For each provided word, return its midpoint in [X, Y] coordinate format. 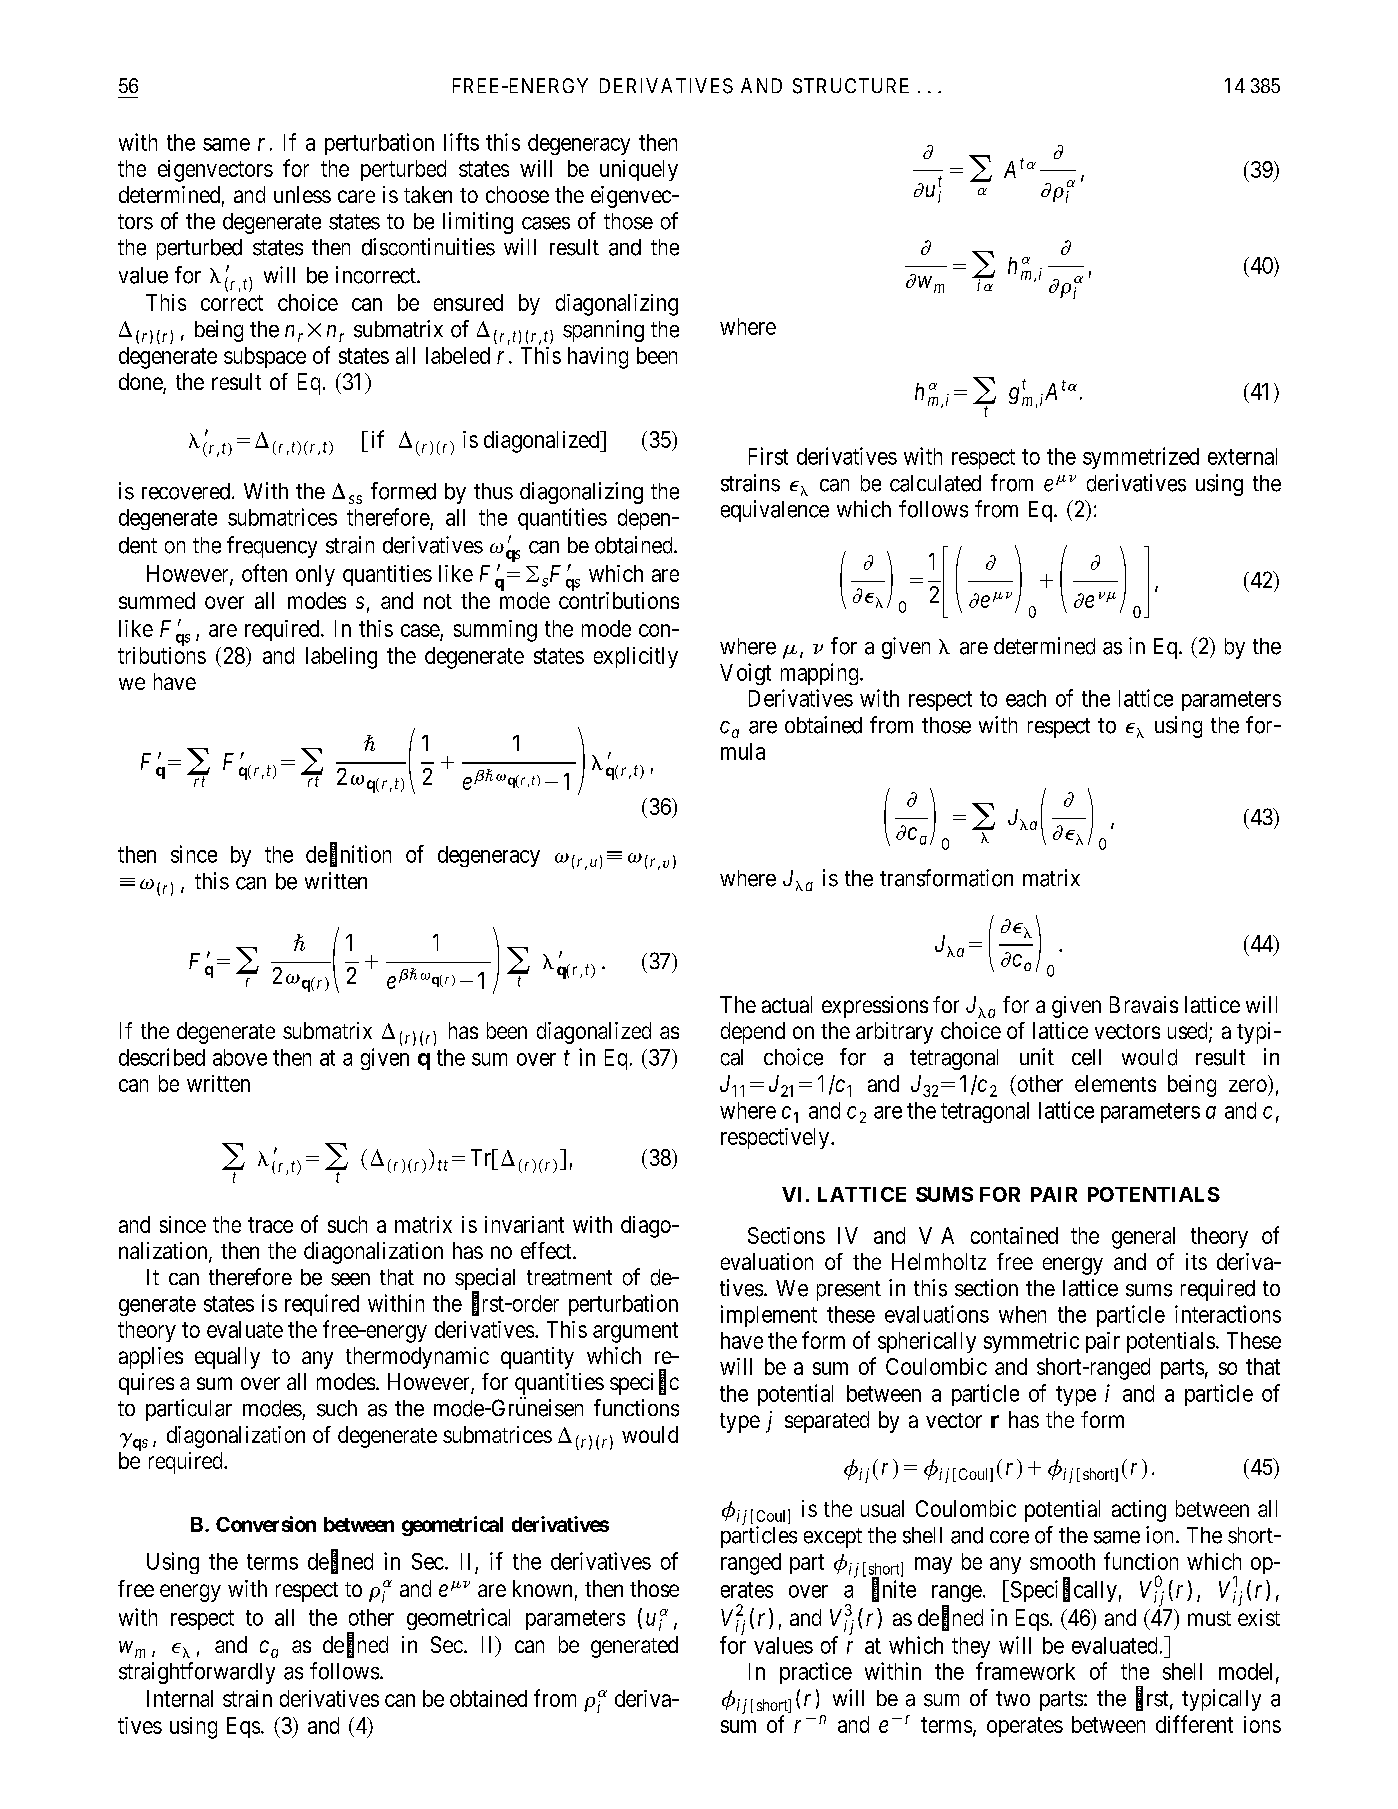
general [1143, 1238]
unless [302, 194]
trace [270, 1225]
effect [547, 1250]
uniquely [639, 170]
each [1026, 698]
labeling [341, 658]
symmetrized [1141, 458]
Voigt [745, 674]
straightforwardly [197, 1673]
